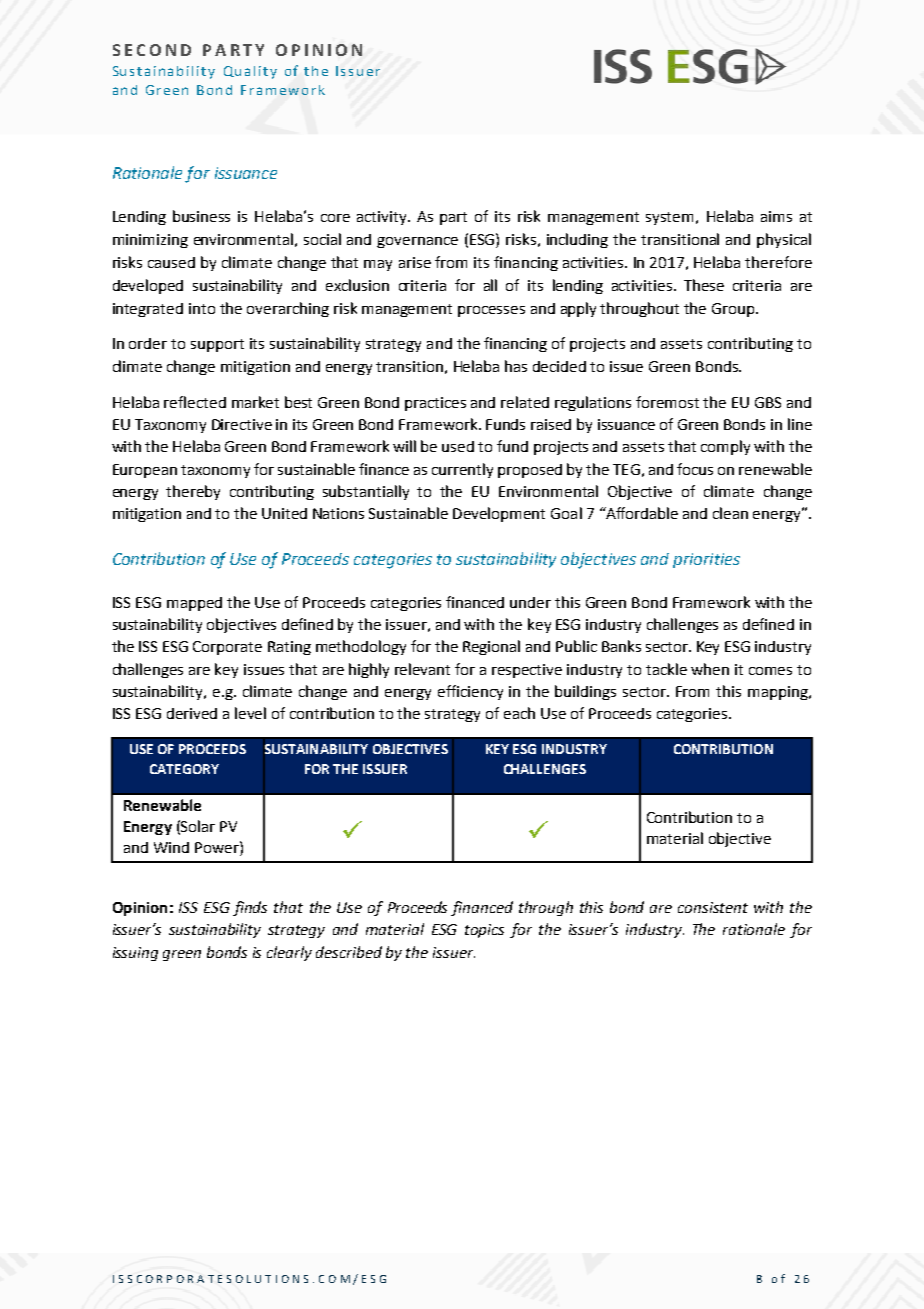  What do you see at coordinates (453, 218) in the screenshot?
I see `part` at bounding box center [453, 218].
